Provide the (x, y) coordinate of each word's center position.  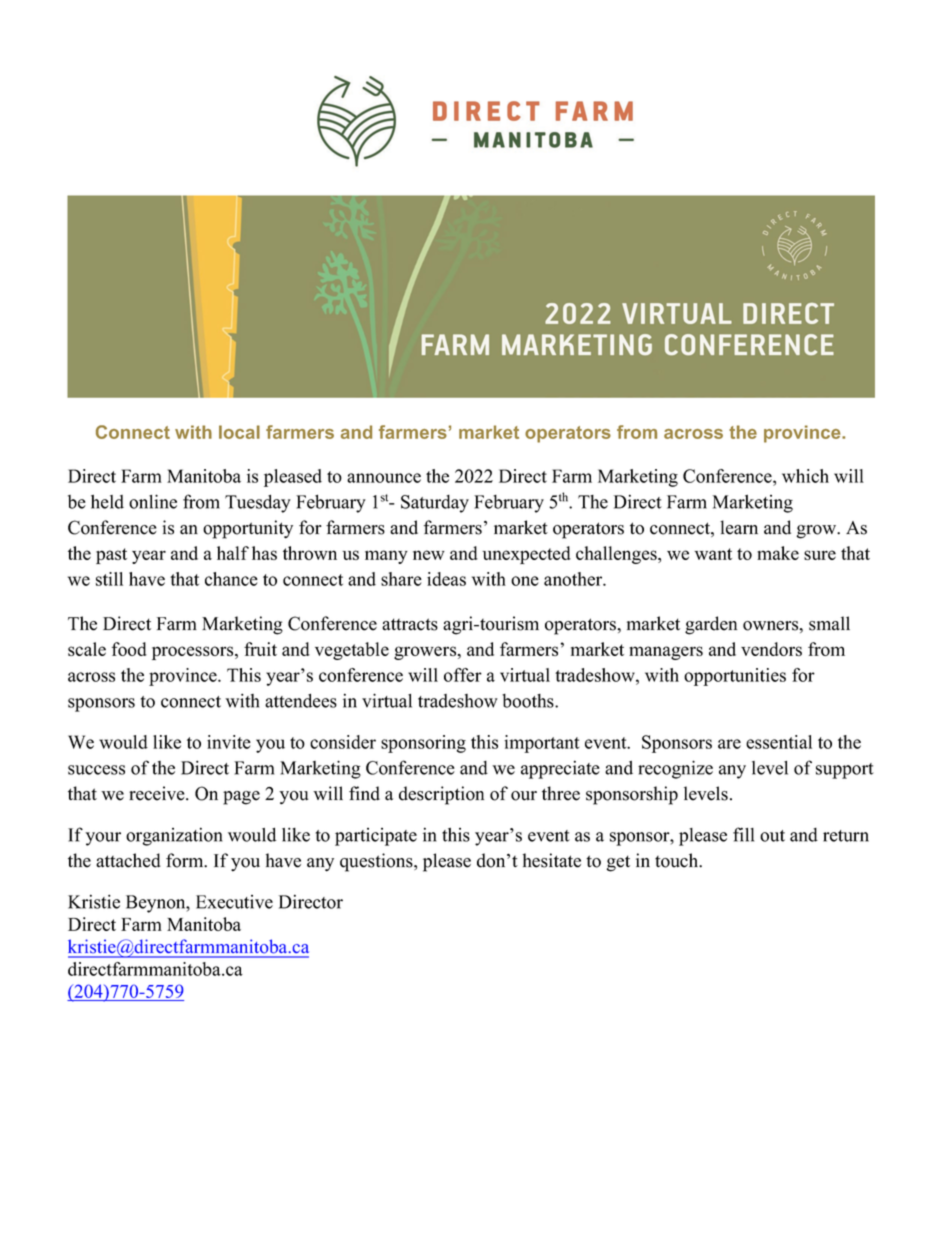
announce (384, 478)
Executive (234, 902)
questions (377, 862)
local (239, 432)
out (772, 836)
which (805, 476)
